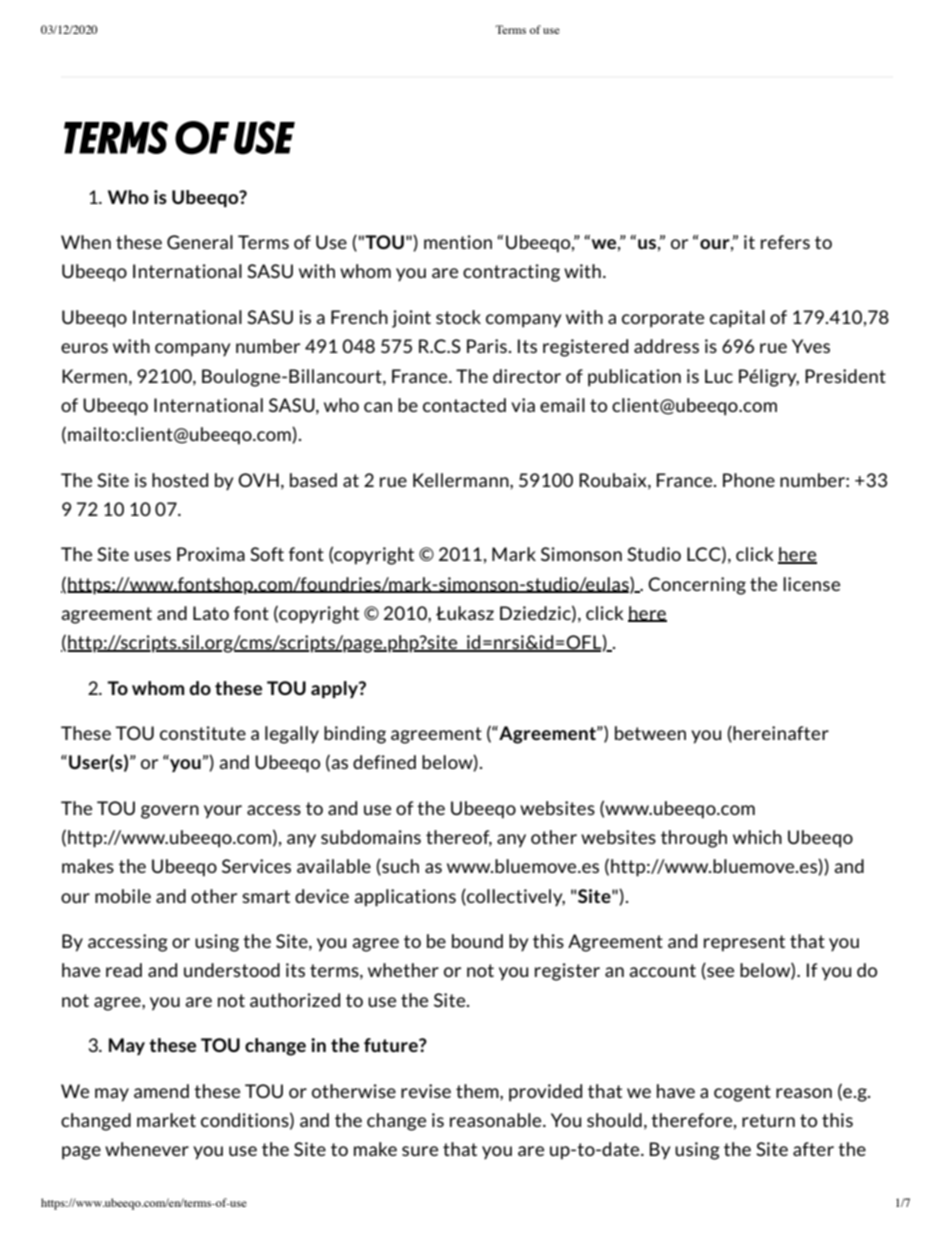 This image has height=1233, width=952. What do you see at coordinates (170, 812) in the image?
I see `govern` at bounding box center [170, 812].
